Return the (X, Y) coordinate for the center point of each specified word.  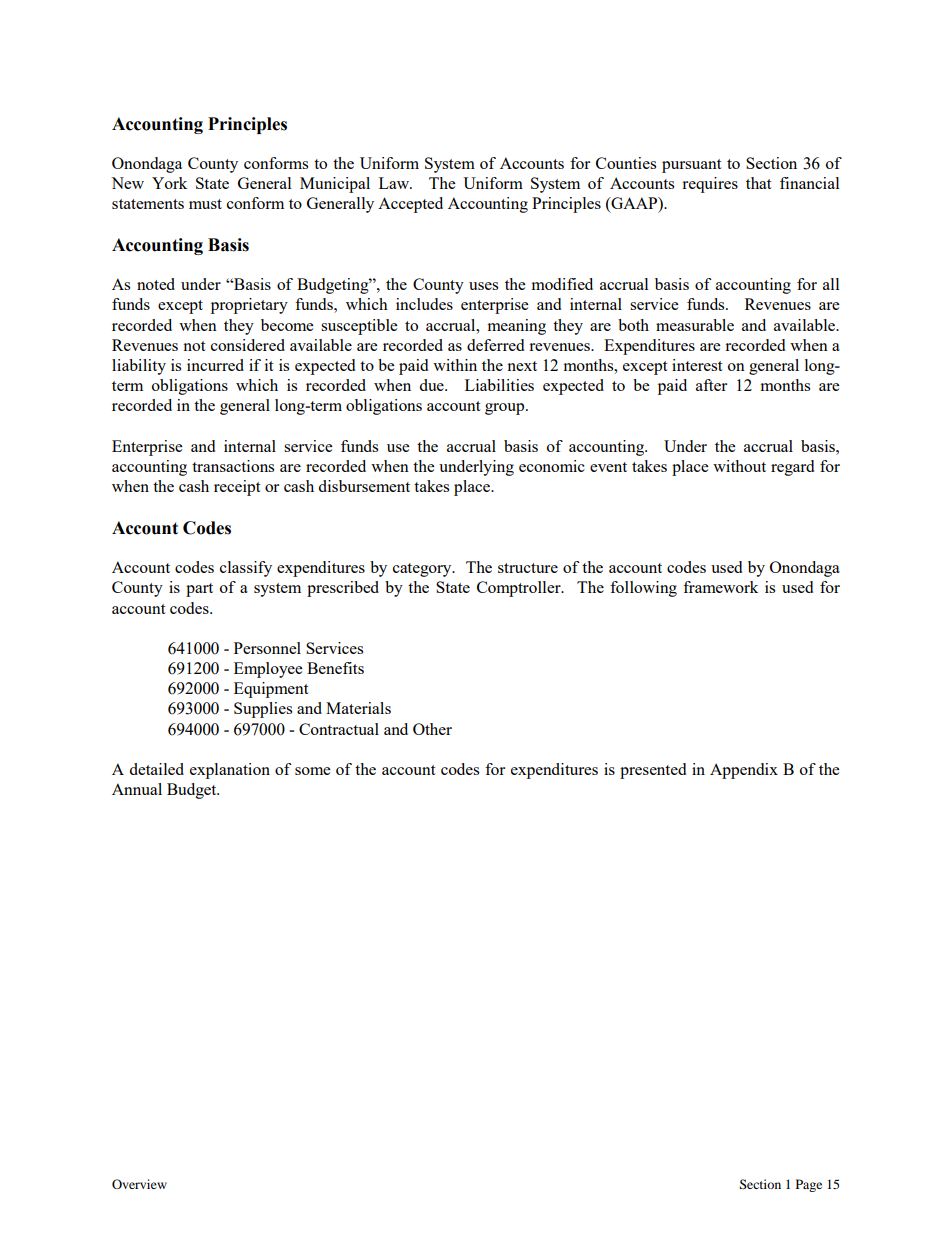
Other (432, 729)
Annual (137, 789)
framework (720, 587)
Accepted (410, 205)
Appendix (744, 771)
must (205, 204)
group (506, 409)
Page (809, 1185)
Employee (268, 670)
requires (710, 185)
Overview (139, 1184)
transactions (233, 466)
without (739, 466)
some (313, 771)
